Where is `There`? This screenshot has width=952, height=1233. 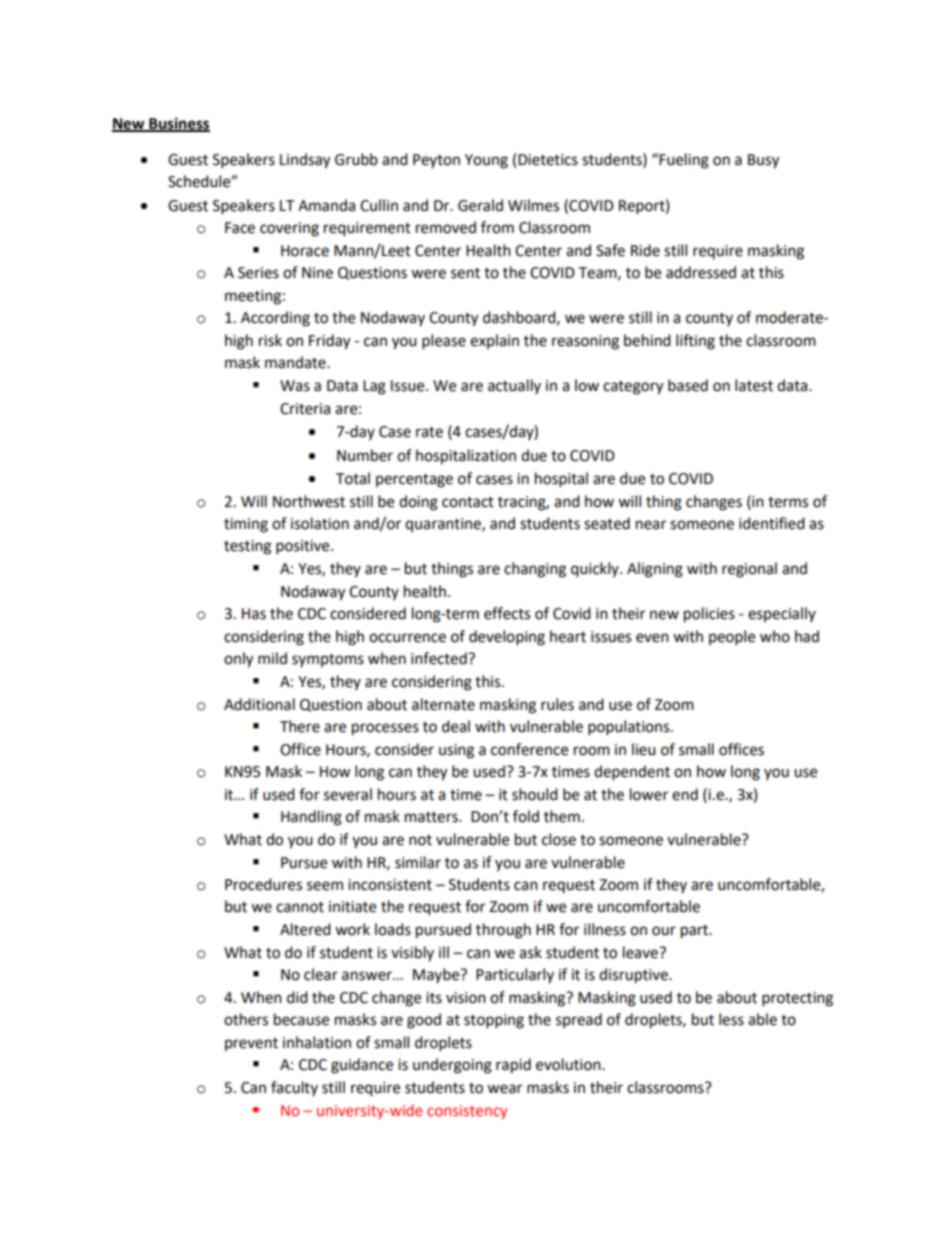 There is located at coordinates (300, 726).
